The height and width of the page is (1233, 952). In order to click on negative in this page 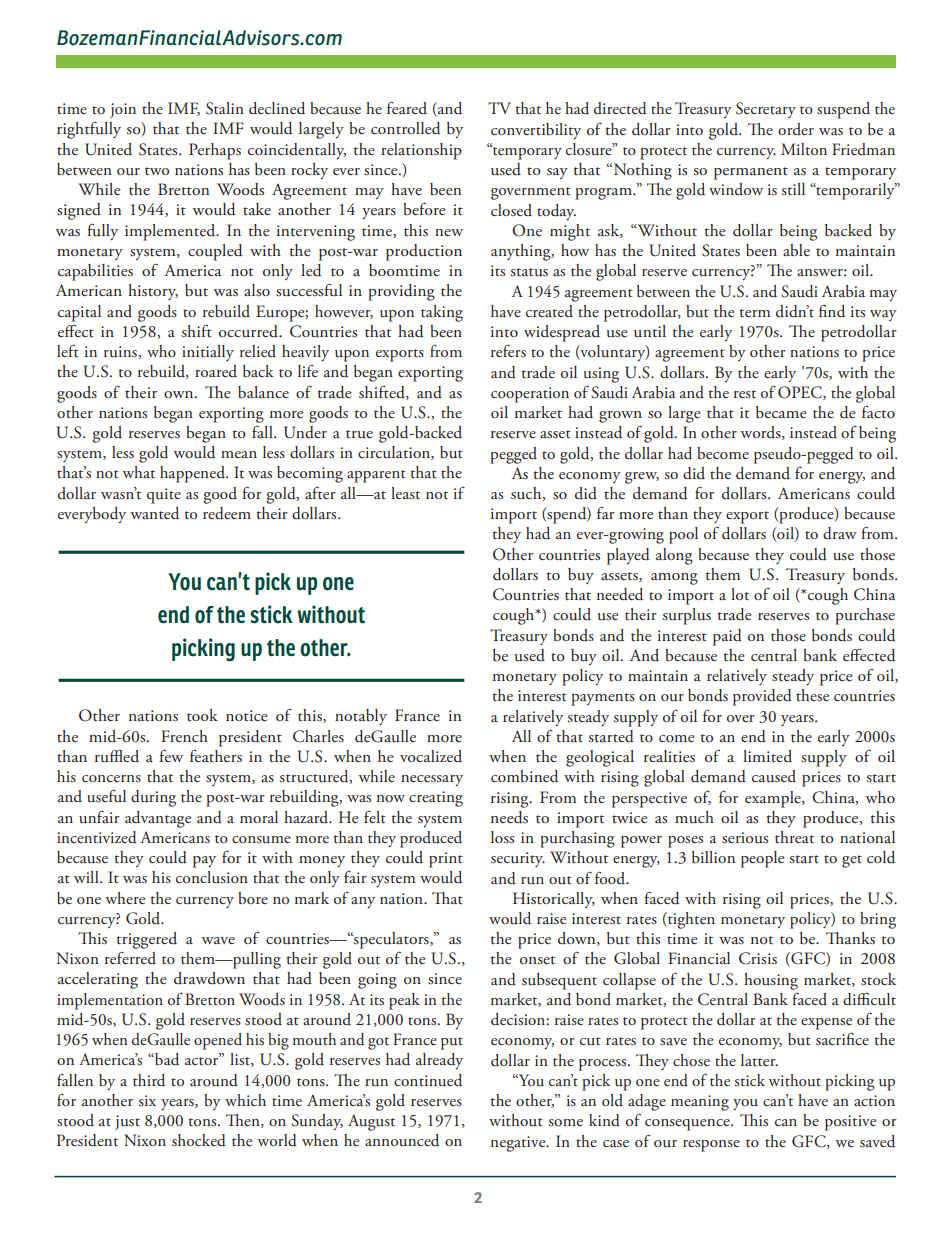, I will do `click(519, 1144)`.
